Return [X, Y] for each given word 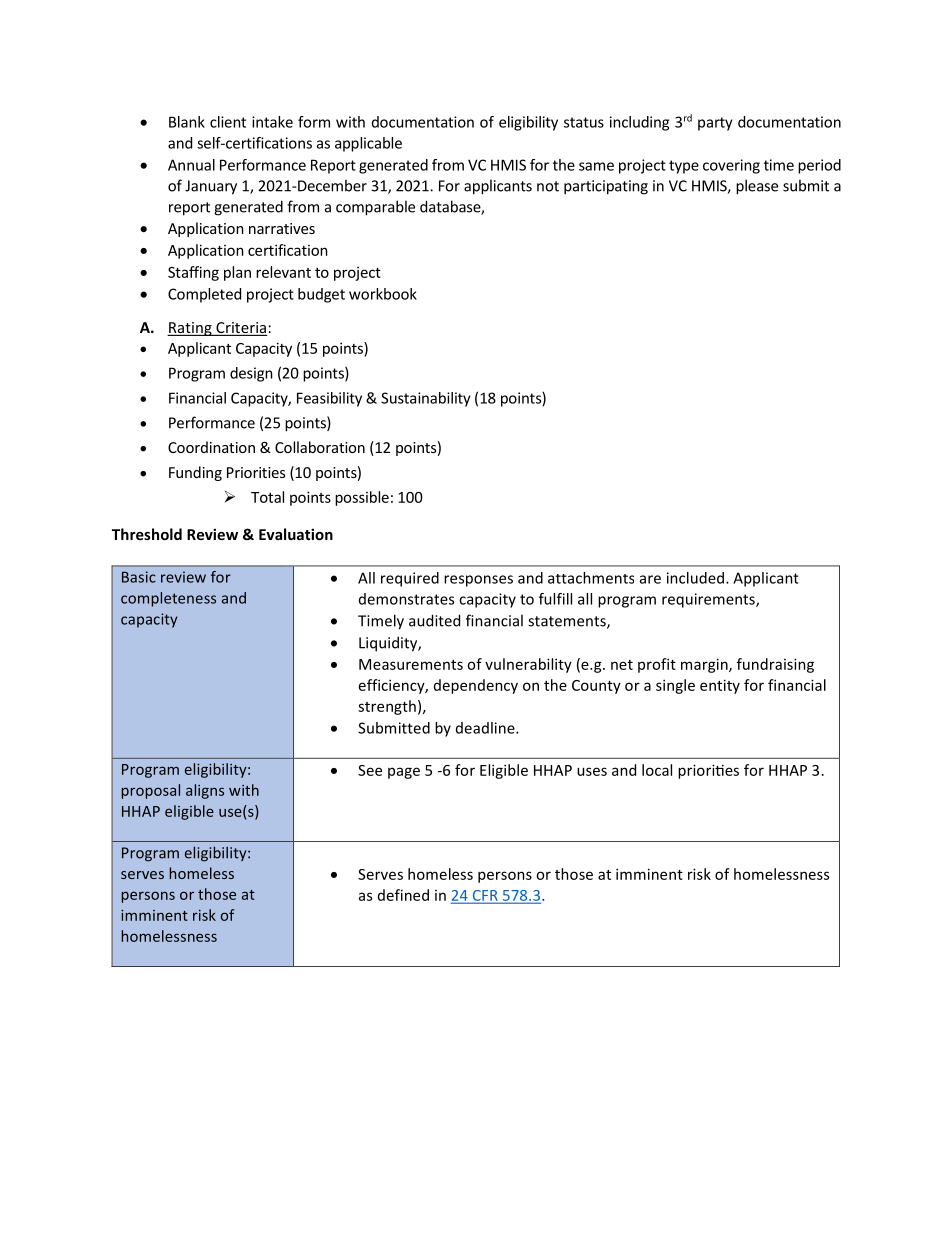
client [228, 122]
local [657, 770]
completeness [168, 599]
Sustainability [426, 399]
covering [731, 166]
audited [434, 620]
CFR [485, 896]
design [251, 374]
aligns [205, 791]
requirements [709, 600]
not [548, 186]
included [695, 578]
